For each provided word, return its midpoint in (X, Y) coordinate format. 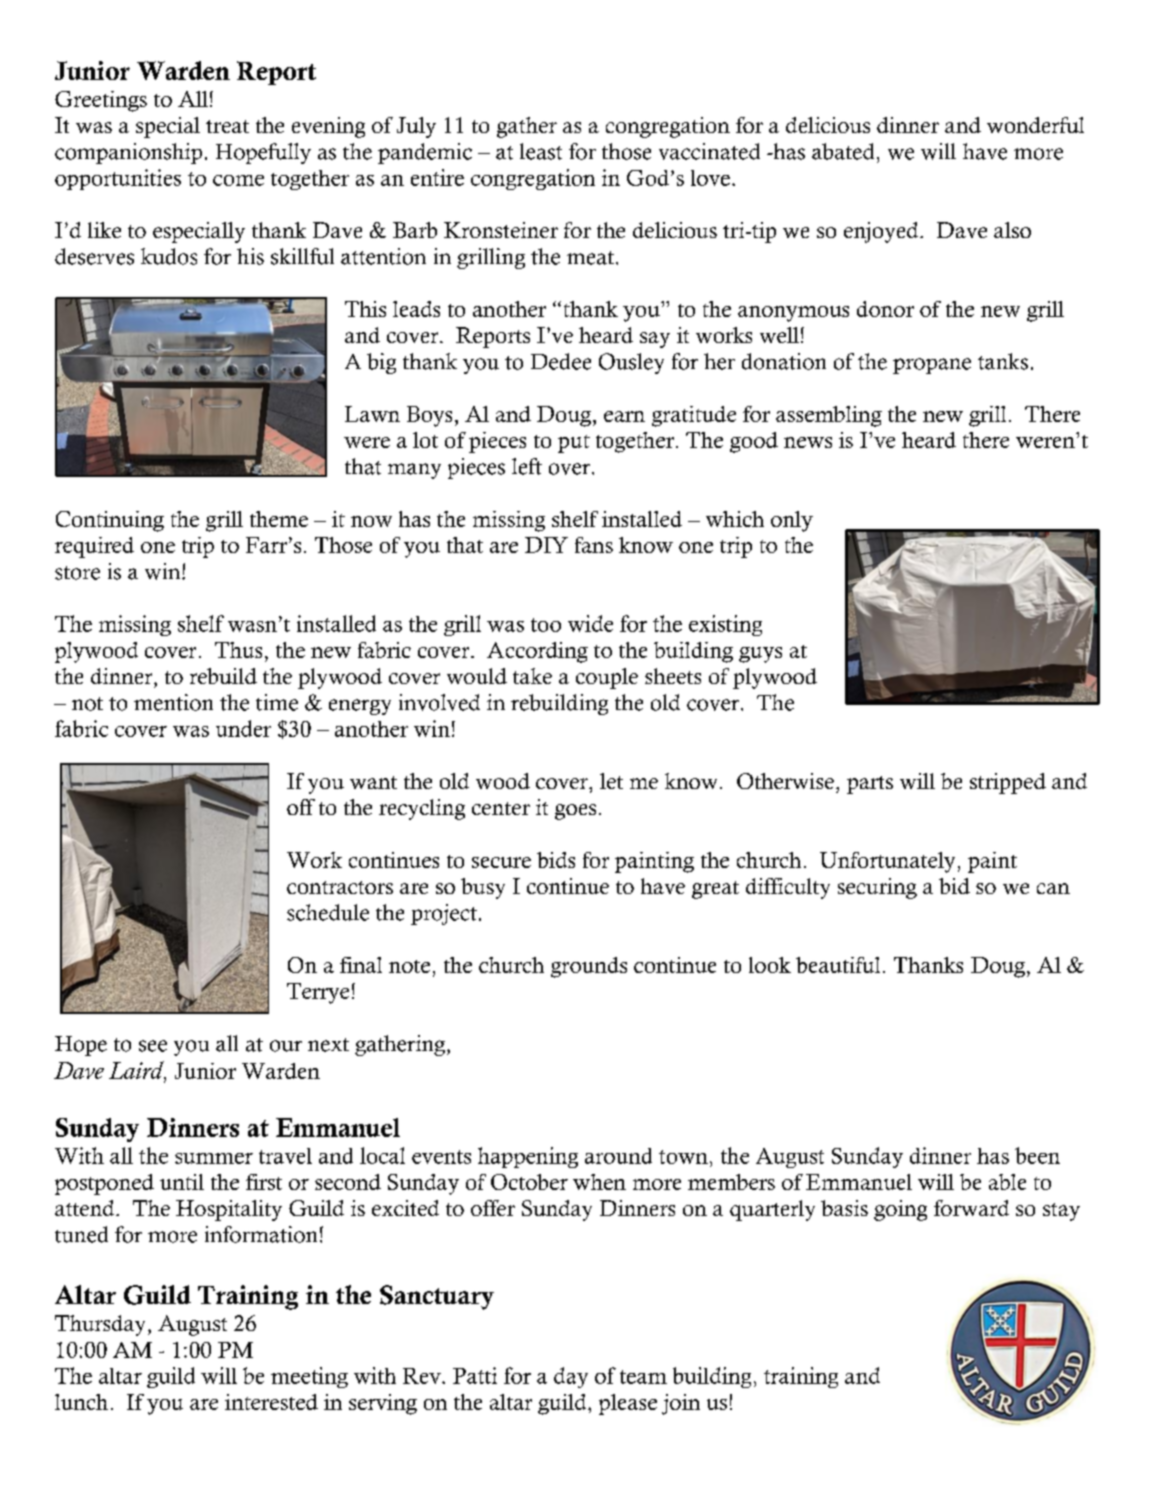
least (541, 151)
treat (227, 126)
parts (870, 785)
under (243, 728)
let (611, 781)
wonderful (1035, 125)
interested (271, 1402)
